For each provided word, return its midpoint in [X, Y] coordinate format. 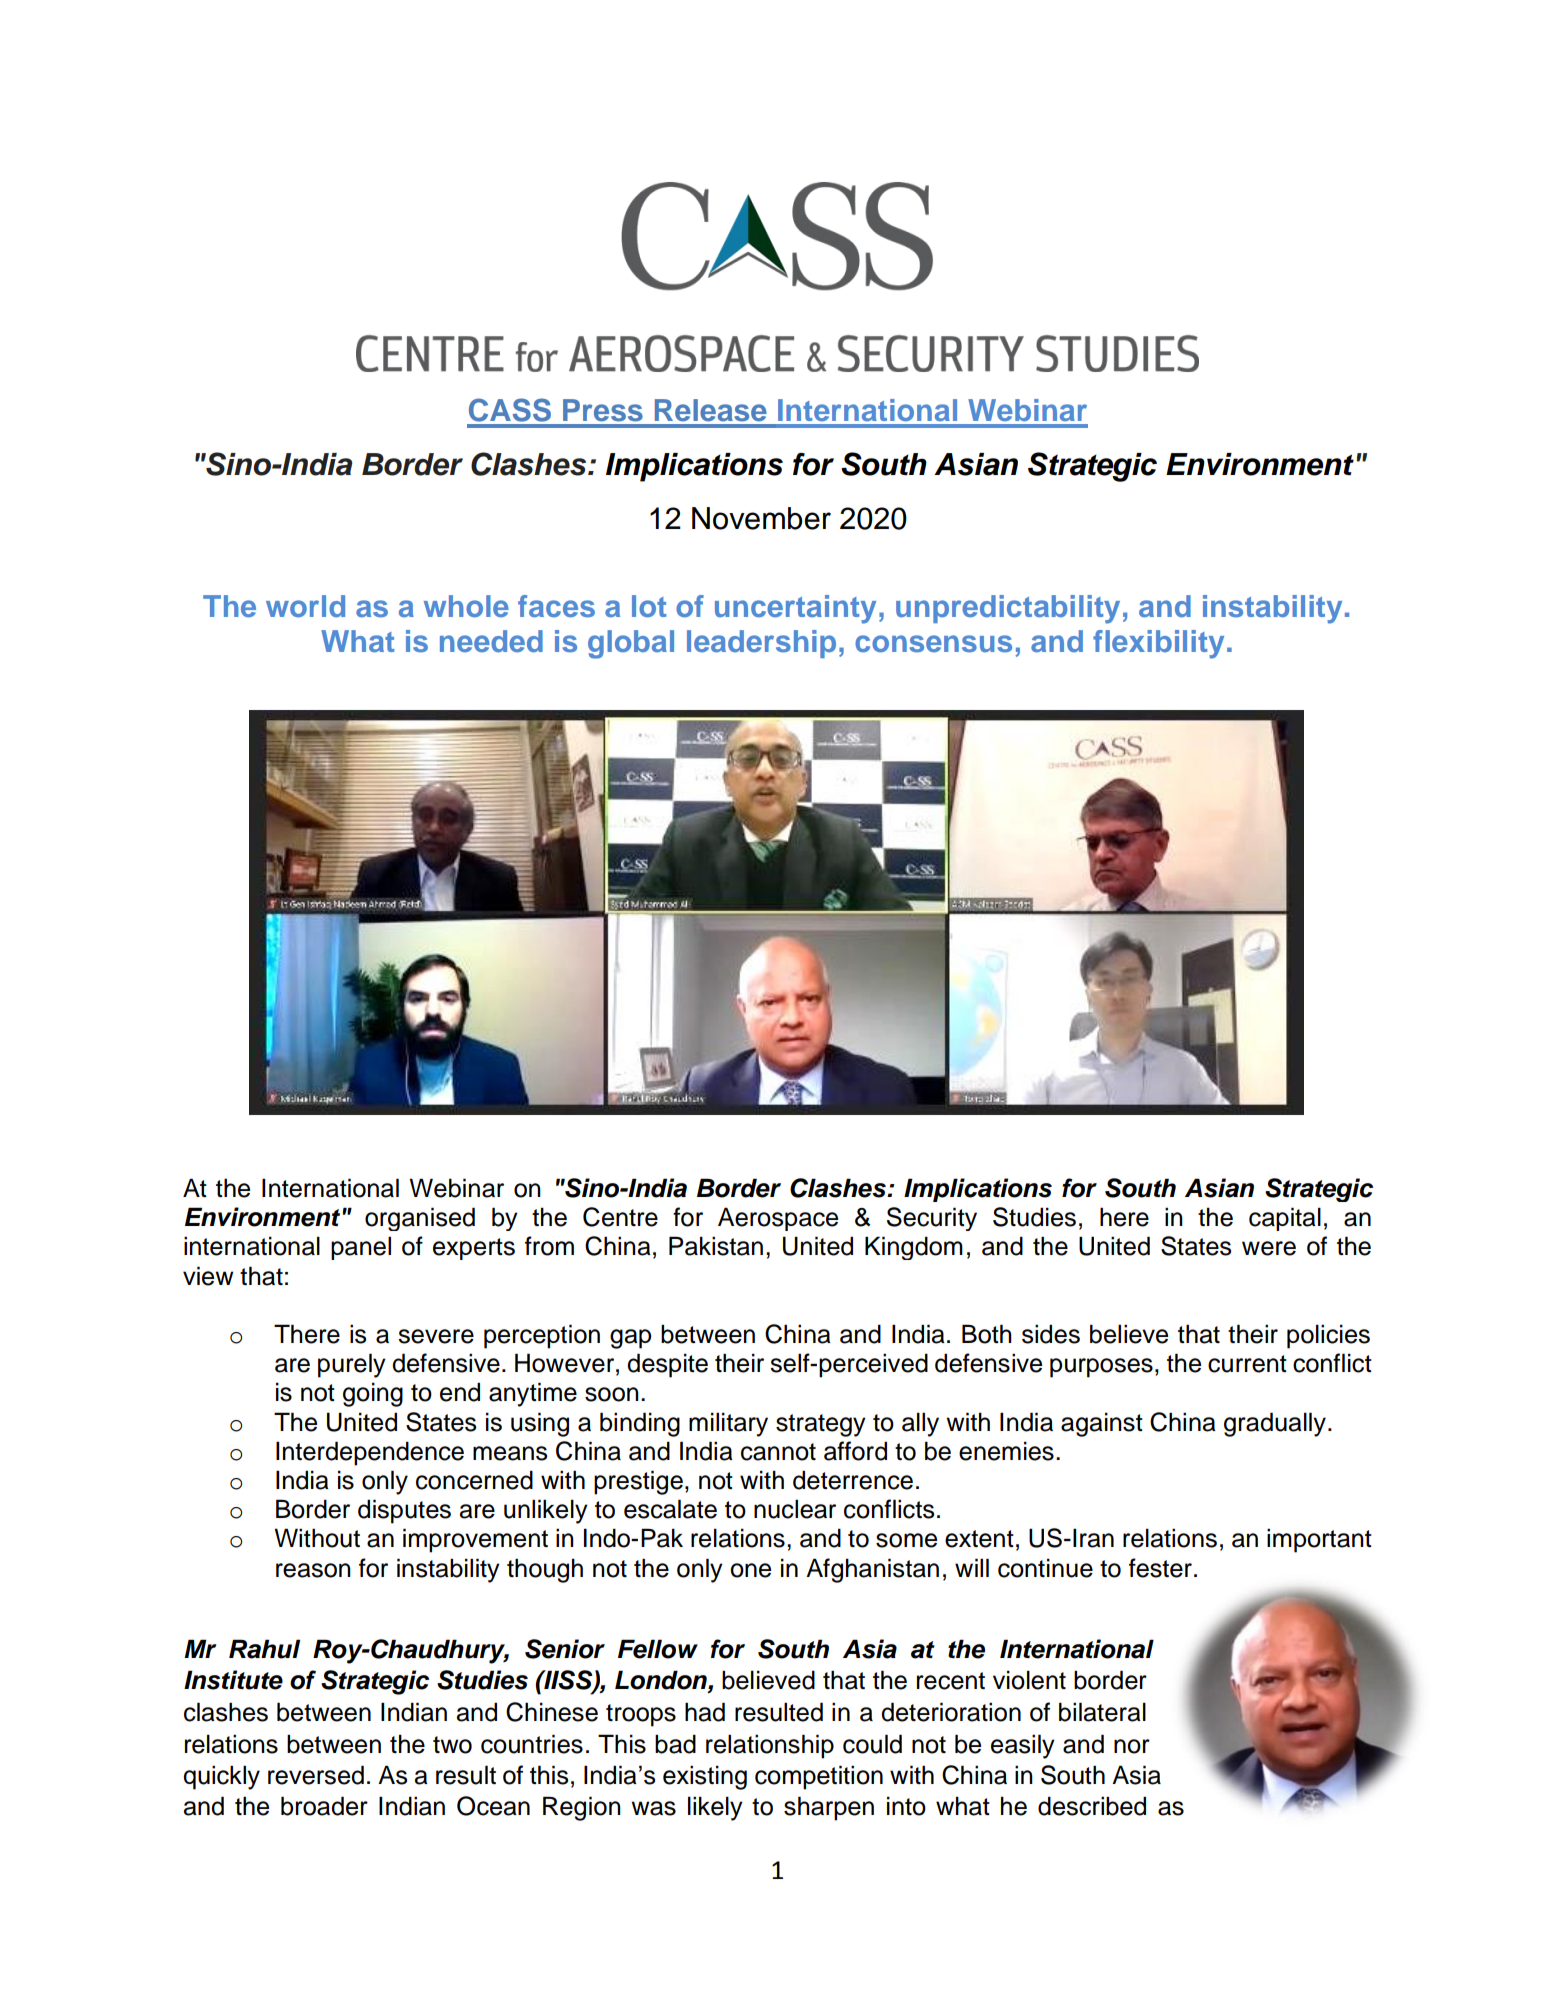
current [1247, 1364]
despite [667, 1365]
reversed [316, 1775]
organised [420, 1219]
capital [1285, 1219]
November [761, 518]
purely [352, 1365]
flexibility [1158, 644]
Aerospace [778, 1219]
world [305, 606]
